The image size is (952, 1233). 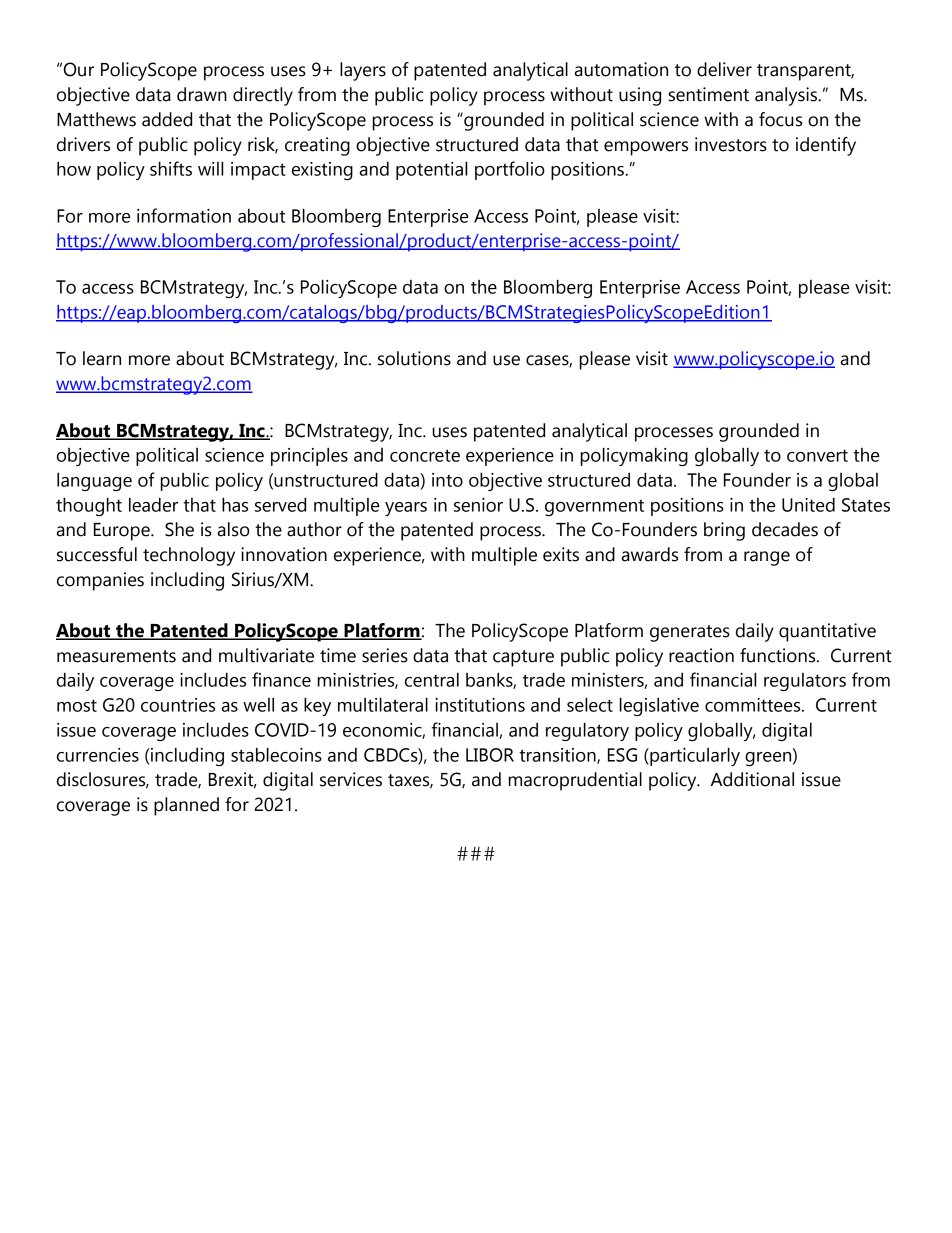 What do you see at coordinates (202, 94) in the screenshot?
I see `drawn` at bounding box center [202, 94].
